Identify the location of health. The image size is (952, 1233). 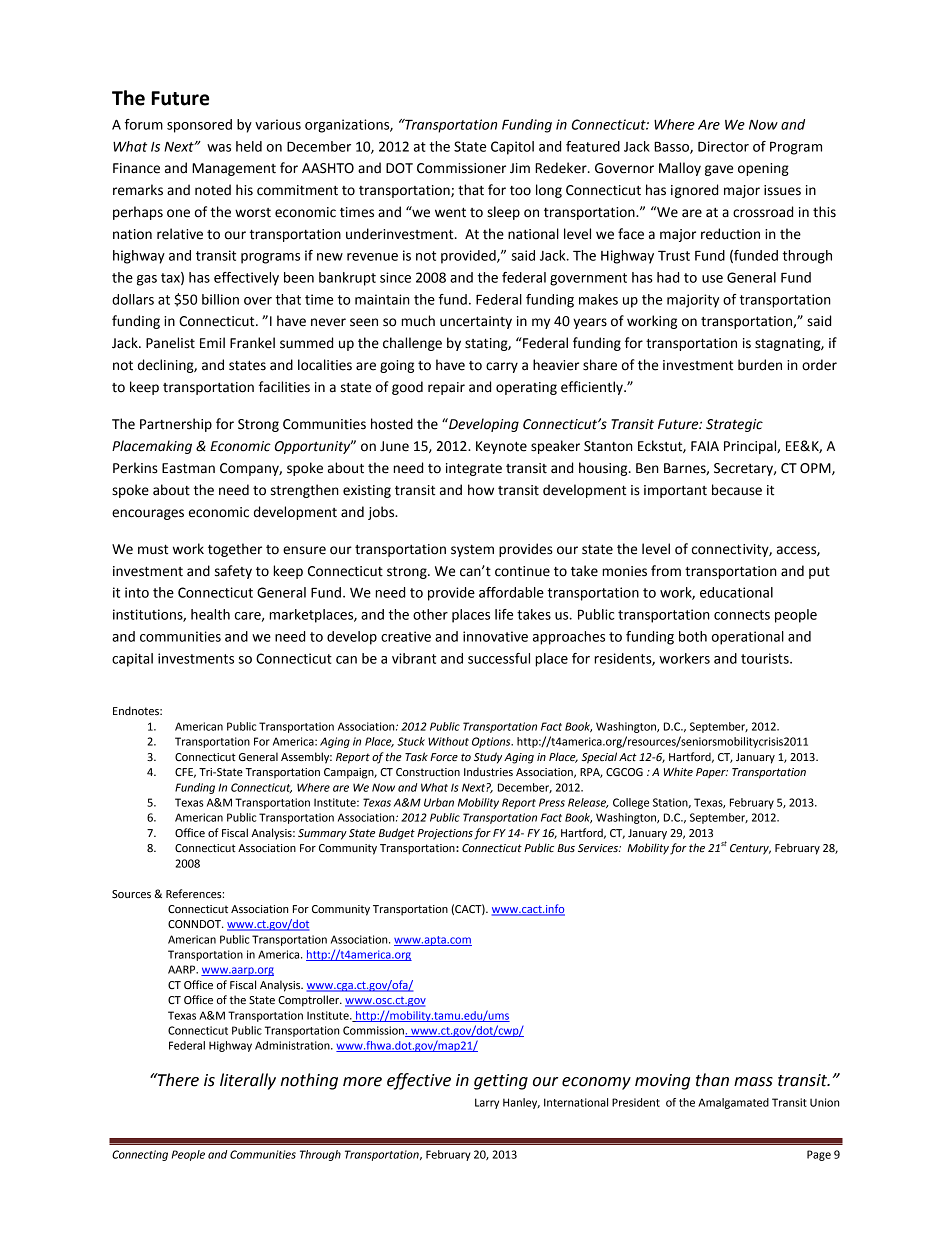
(210, 614).
